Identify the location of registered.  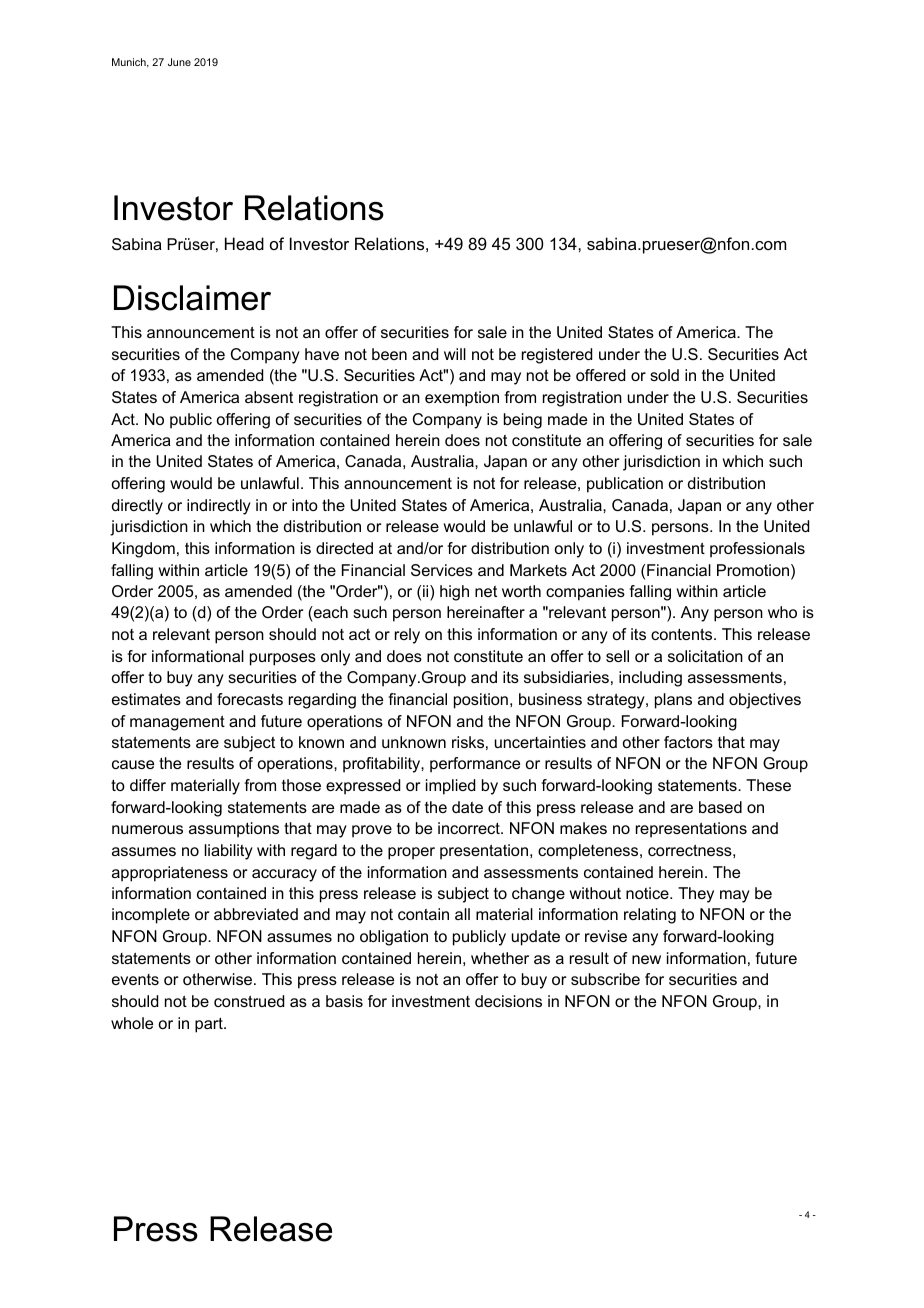
(557, 356).
